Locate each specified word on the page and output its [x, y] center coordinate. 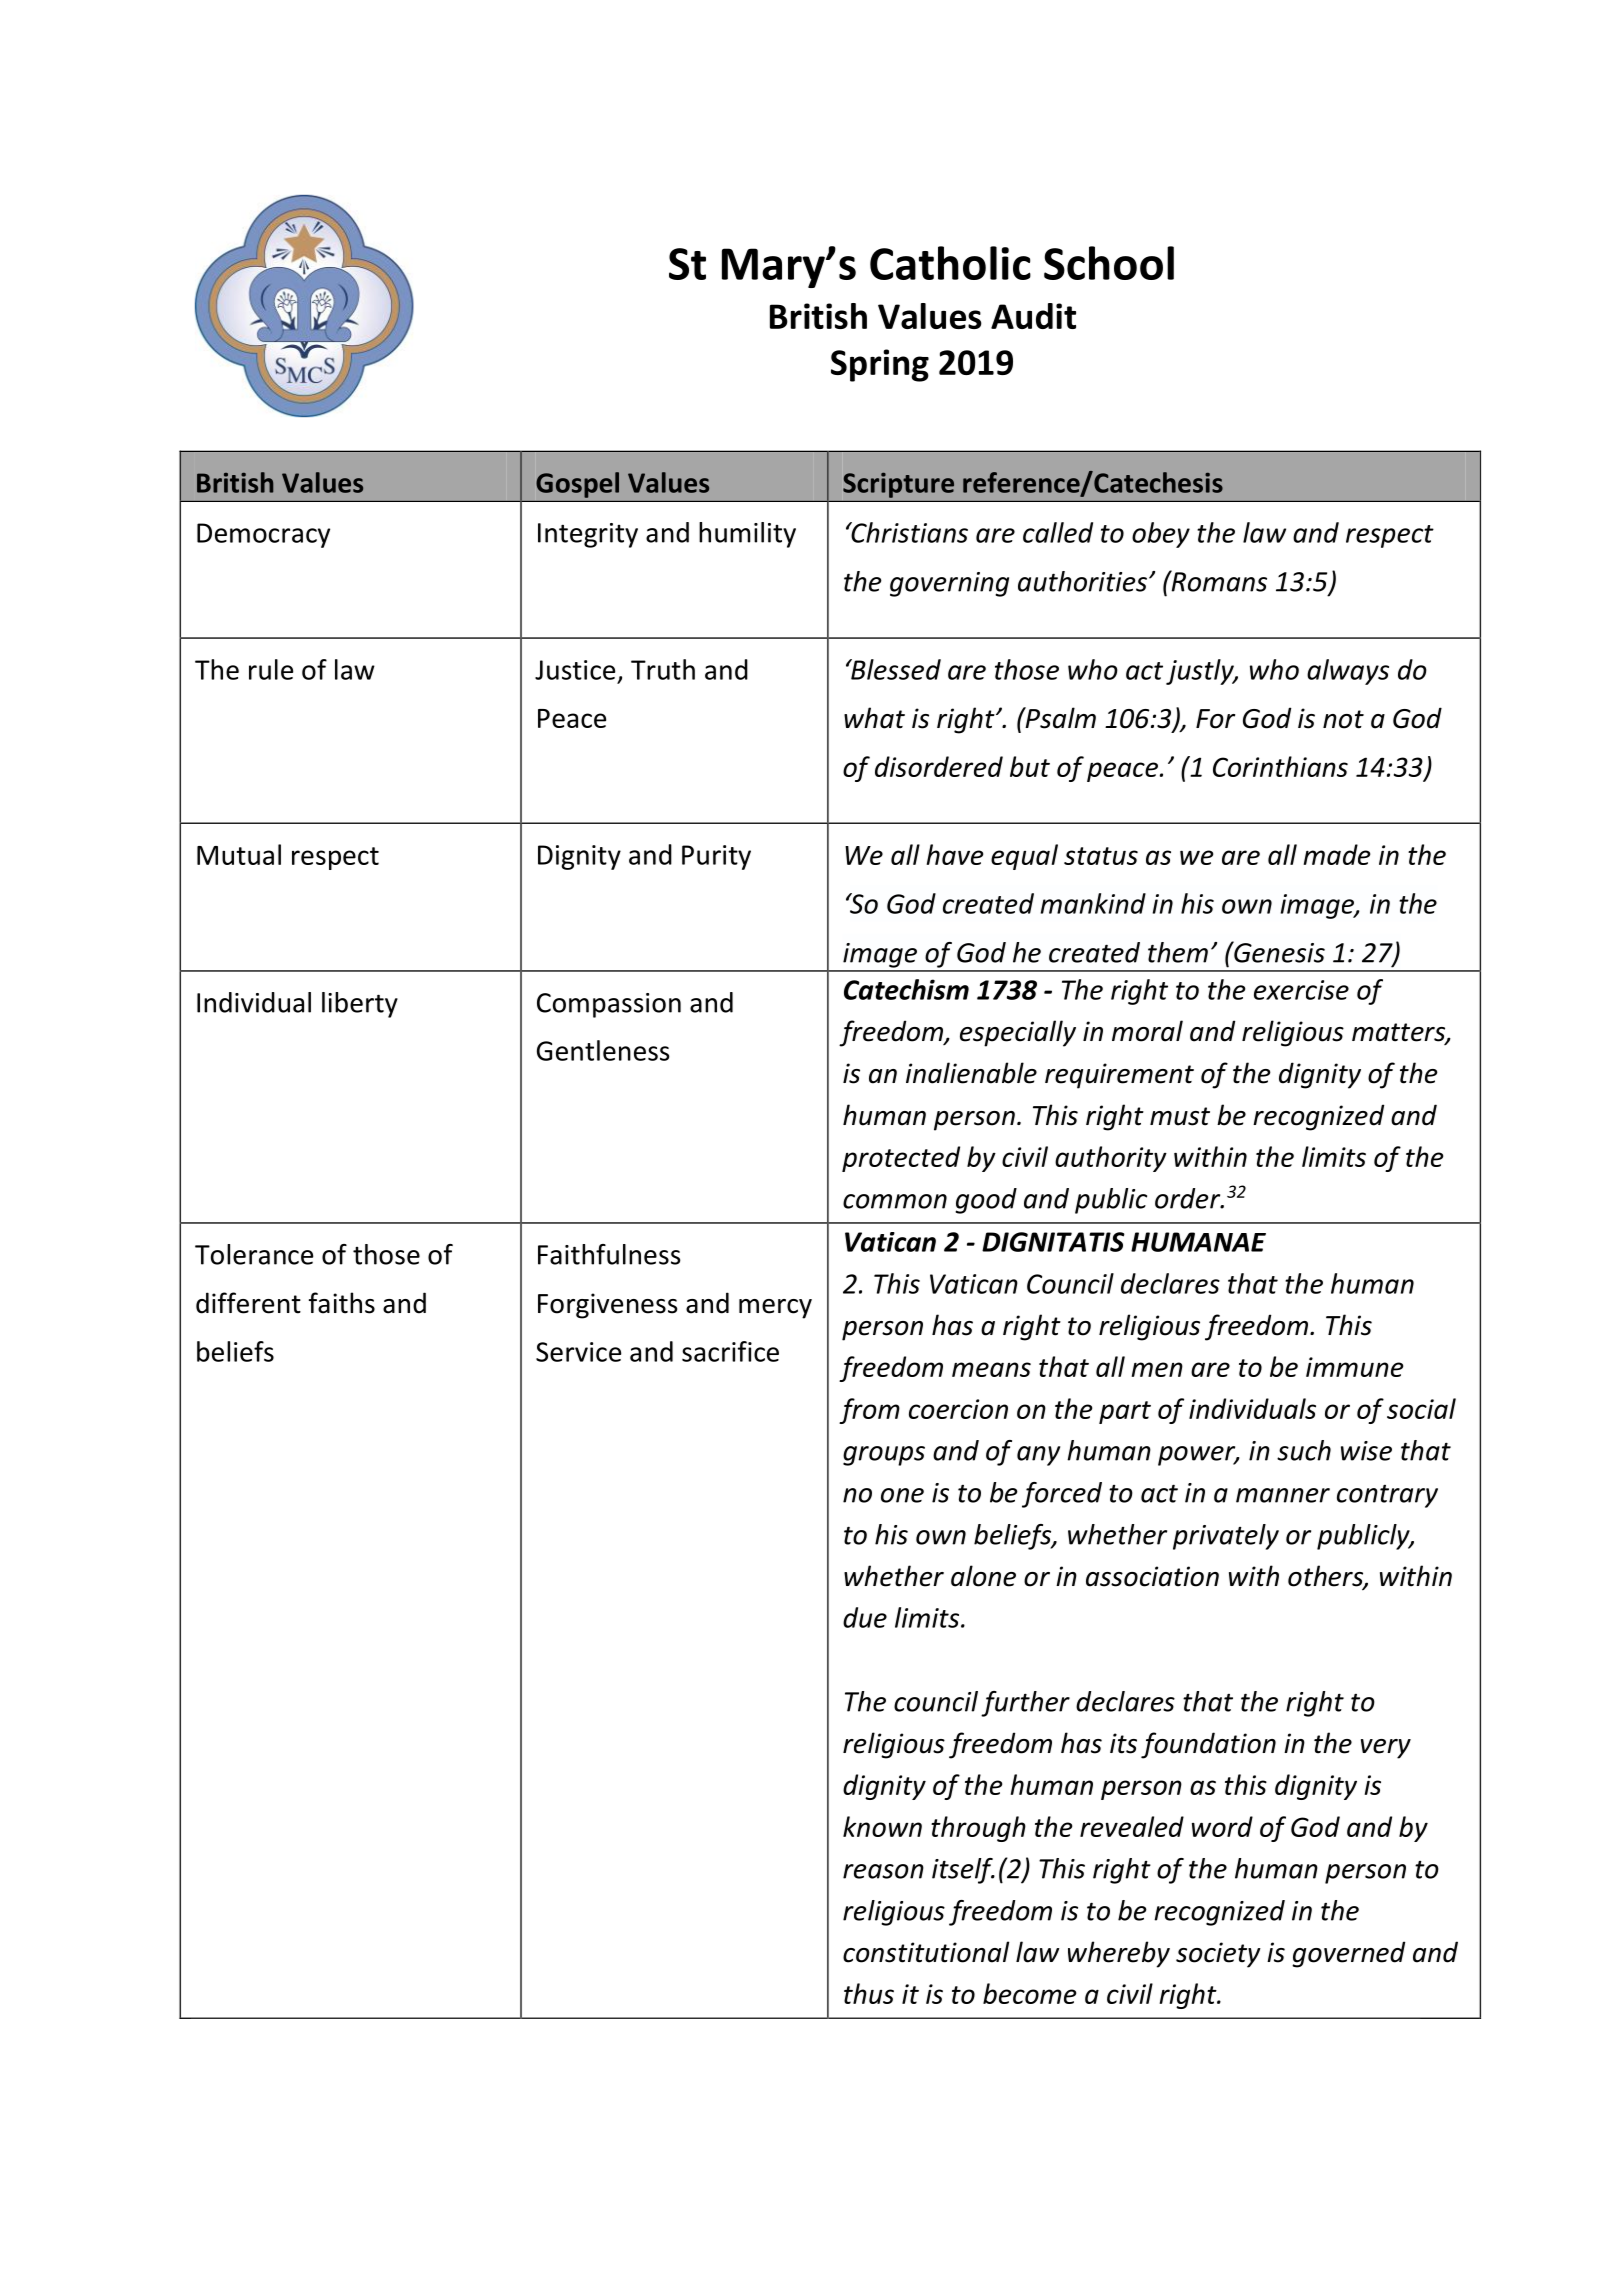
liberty [360, 1005]
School [1109, 263]
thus [869, 1993]
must [1180, 1116]
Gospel [577, 485]
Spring [880, 365]
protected [901, 1159]
